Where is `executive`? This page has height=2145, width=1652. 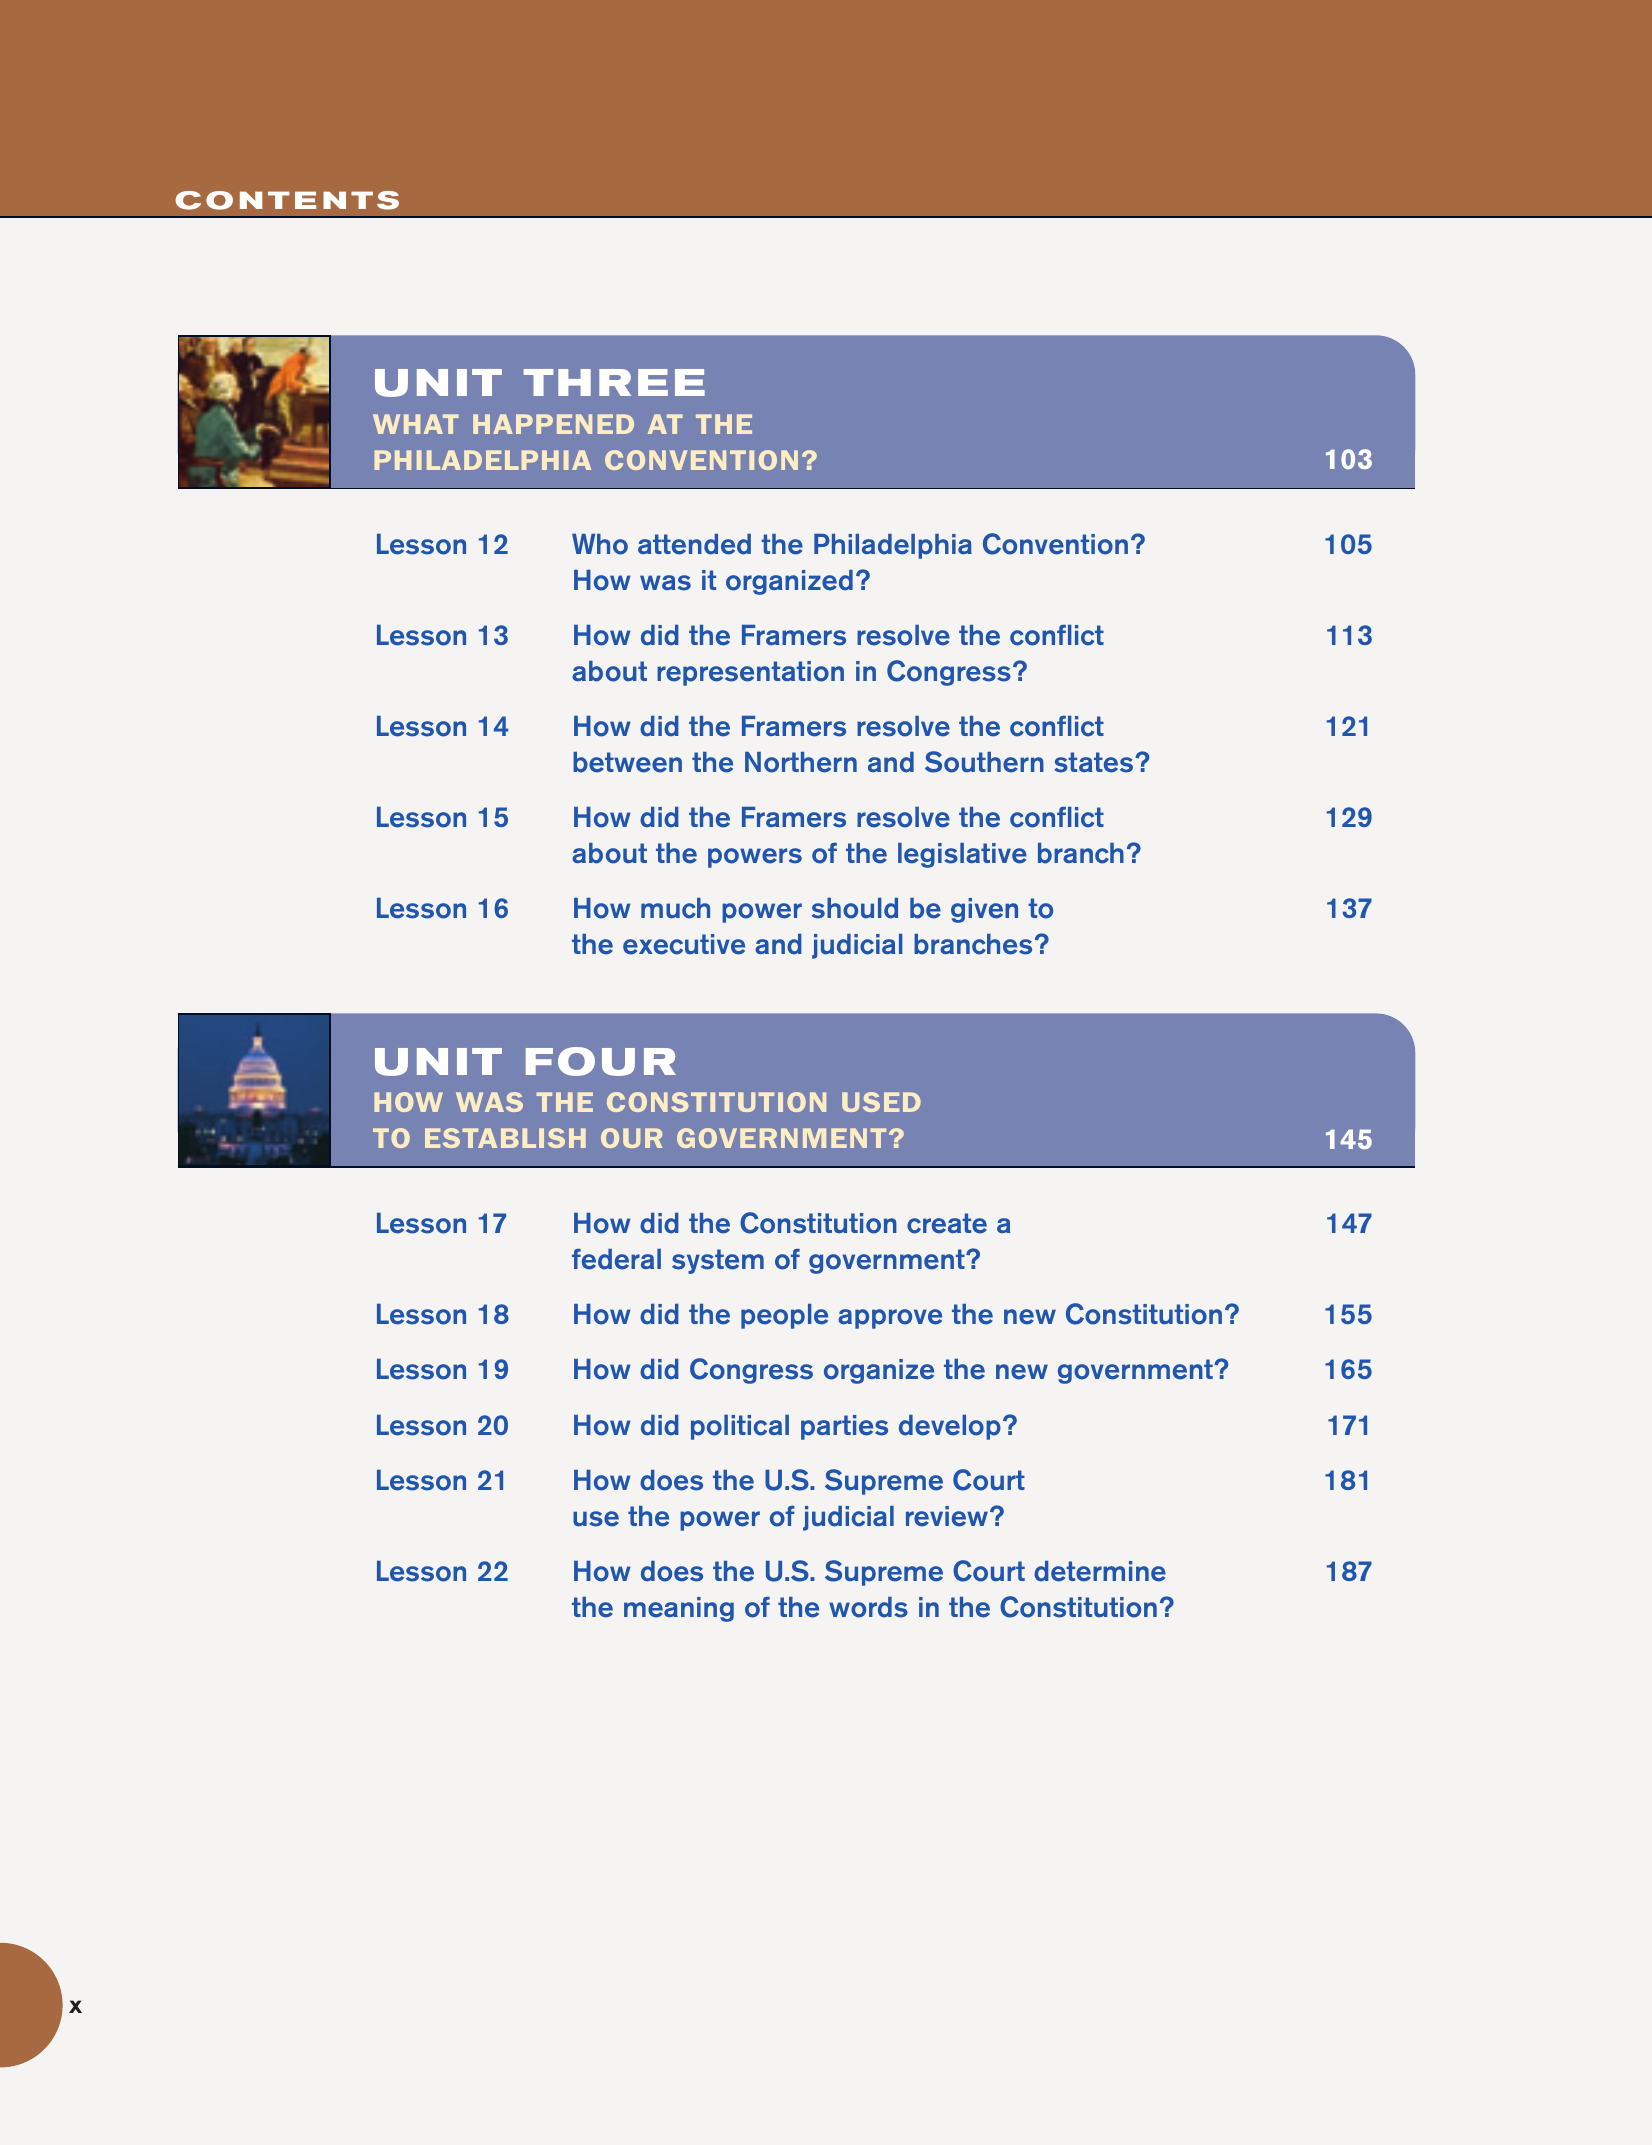 executive is located at coordinates (684, 944).
